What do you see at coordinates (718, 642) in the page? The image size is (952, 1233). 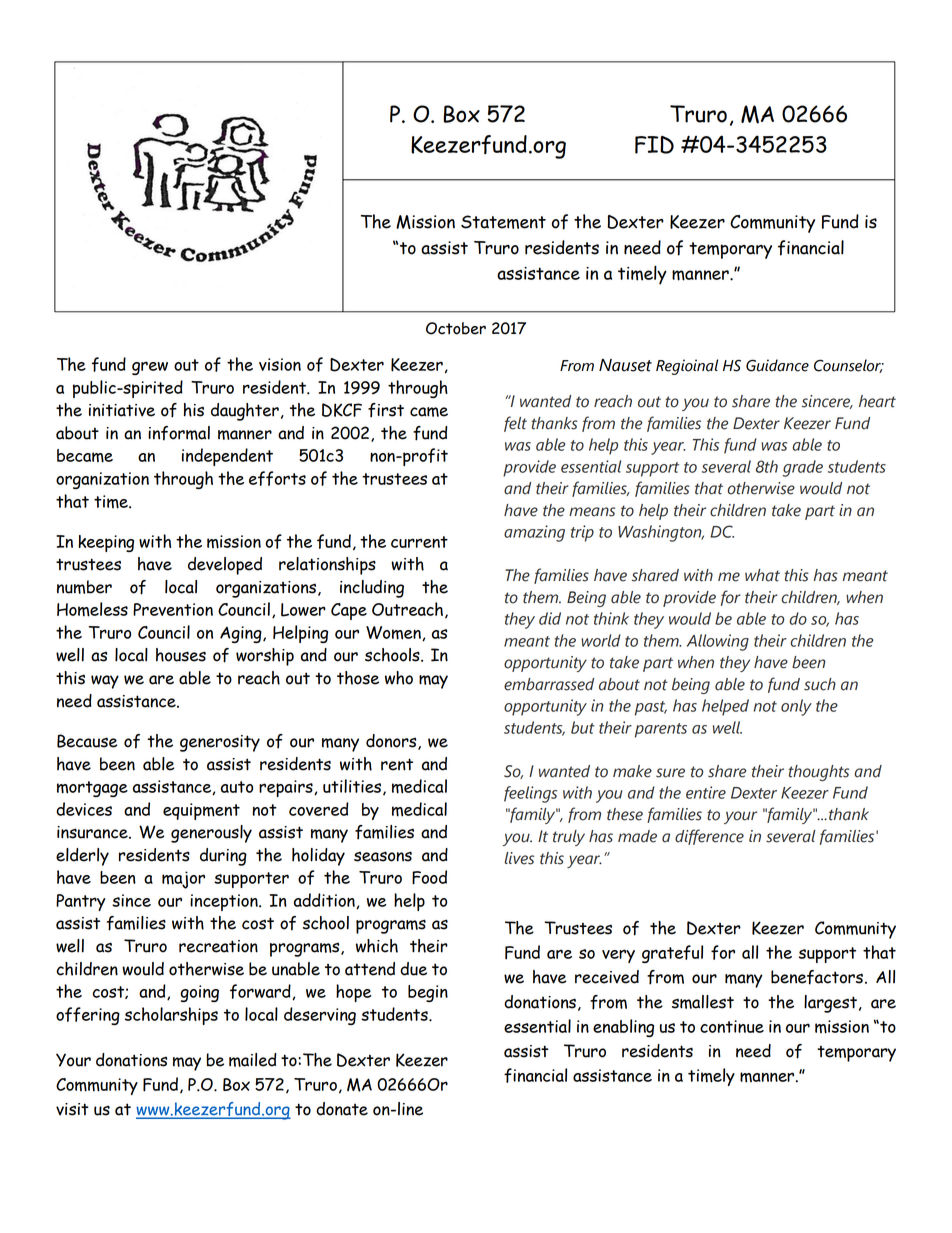 I see `Allowing` at bounding box center [718, 642].
